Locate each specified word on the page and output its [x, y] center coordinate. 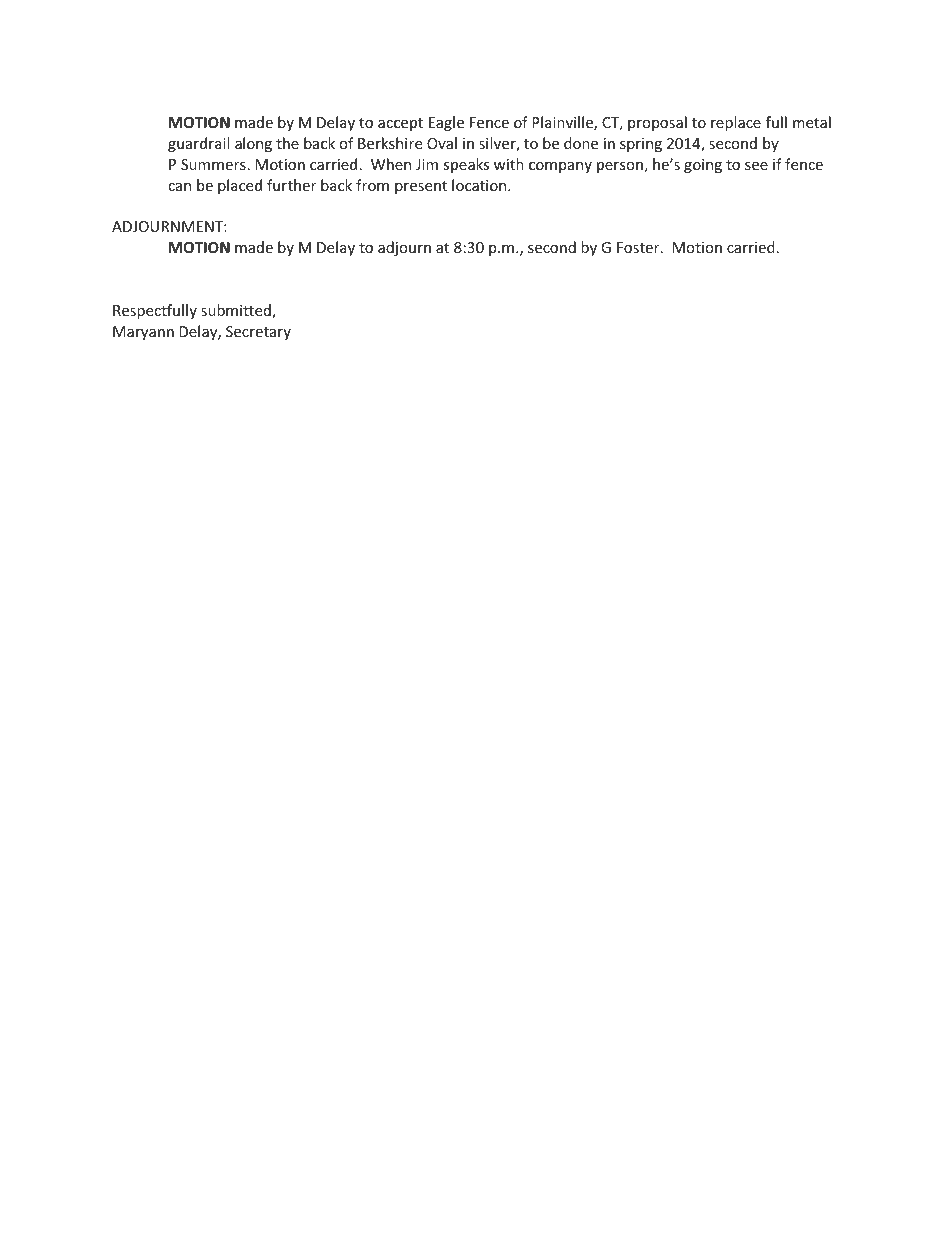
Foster [639, 247]
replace [736, 123]
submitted [237, 311]
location [480, 185]
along [253, 144]
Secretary [258, 333]
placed [240, 186]
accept [400, 124]
